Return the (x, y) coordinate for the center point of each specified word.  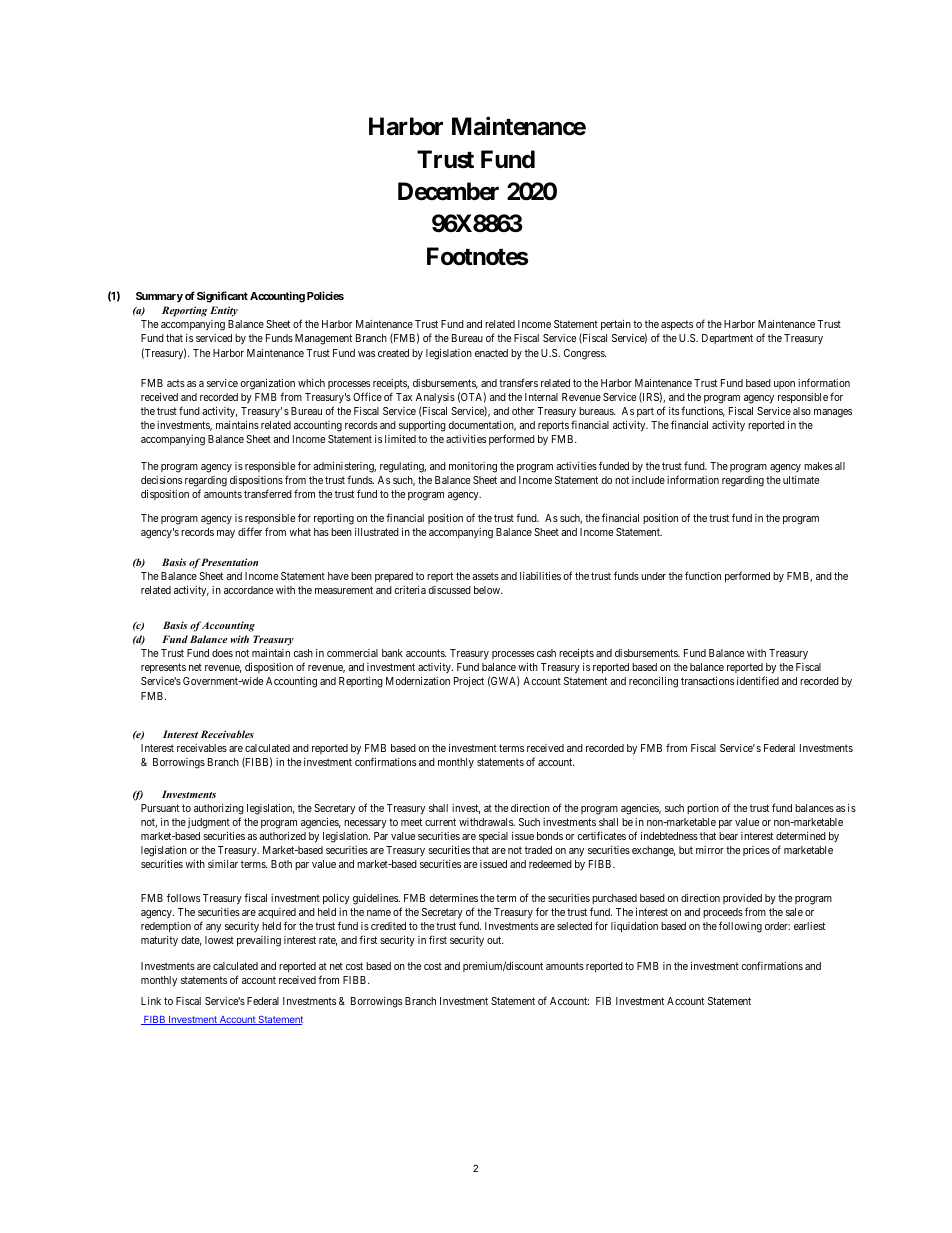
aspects (676, 327)
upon (784, 385)
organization (268, 384)
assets (485, 576)
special (493, 837)
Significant (222, 297)
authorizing (219, 811)
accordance (248, 590)
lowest (219, 940)
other (523, 411)
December (448, 191)
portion (703, 809)
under (653, 576)
